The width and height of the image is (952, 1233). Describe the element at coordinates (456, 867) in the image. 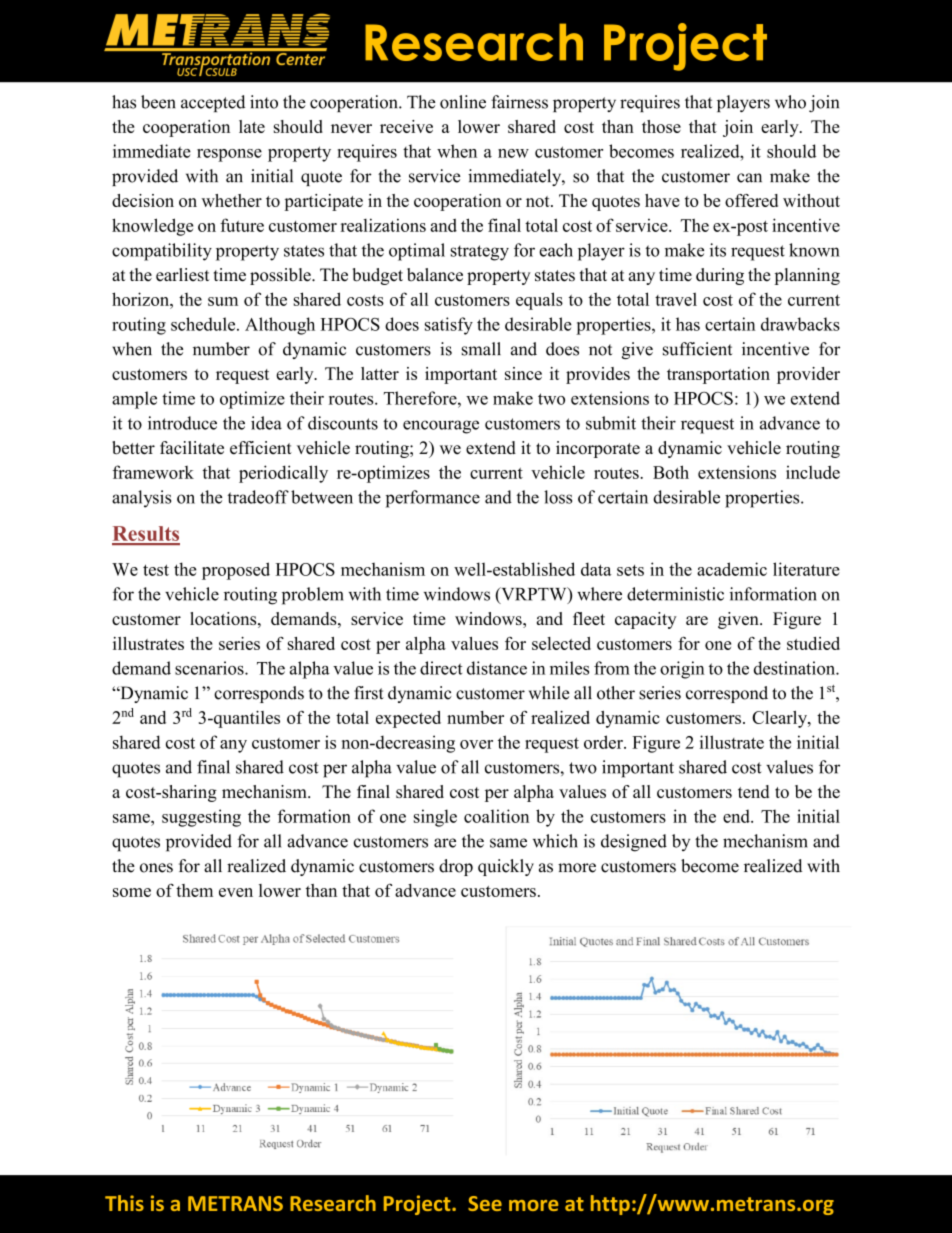

I see `drop` at that location.
